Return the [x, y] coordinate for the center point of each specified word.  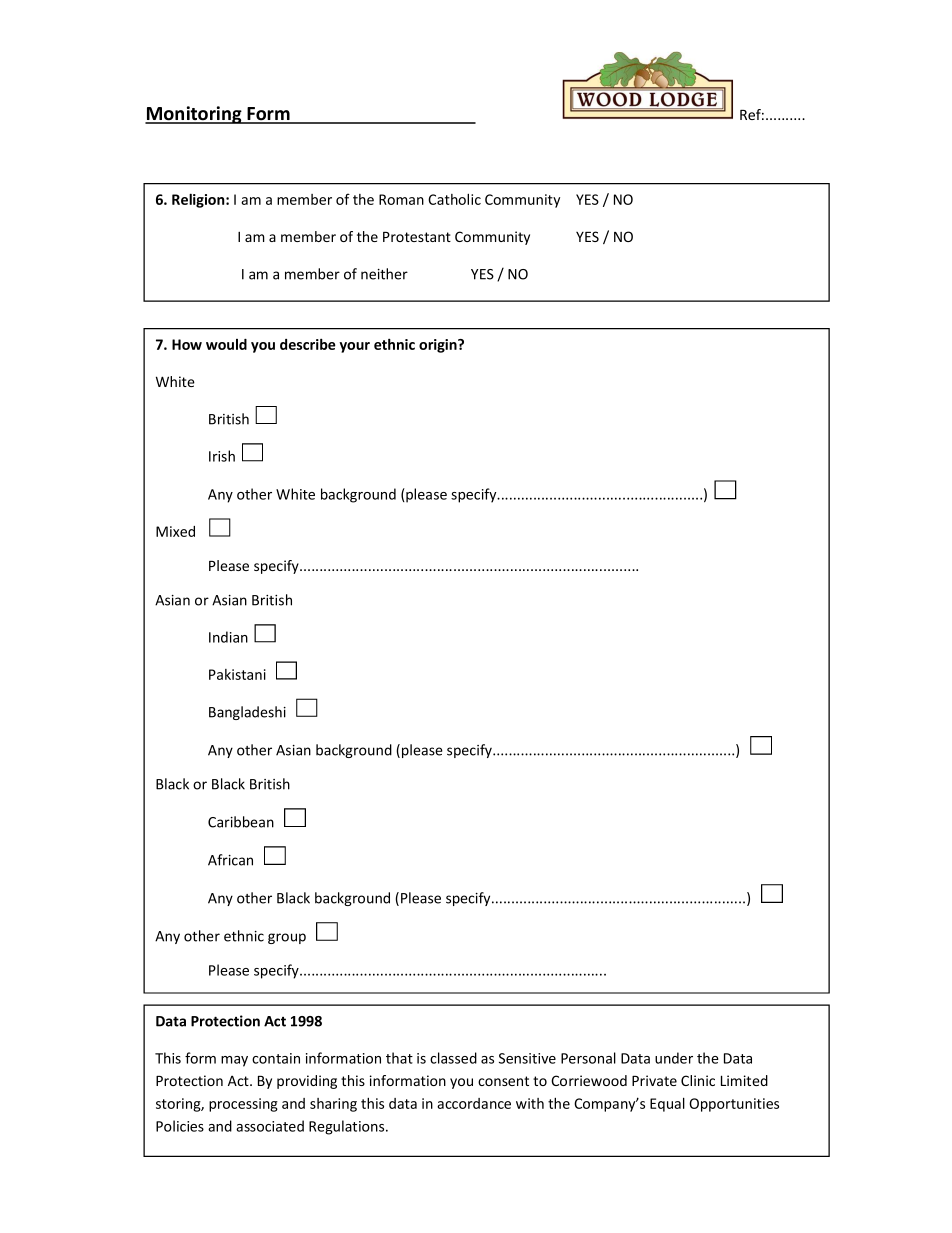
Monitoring [194, 115]
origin [439, 346]
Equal [667, 1104]
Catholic [454, 199]
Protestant [417, 237]
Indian [228, 637]
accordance [474, 1103]
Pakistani [237, 674]
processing [243, 1105]
